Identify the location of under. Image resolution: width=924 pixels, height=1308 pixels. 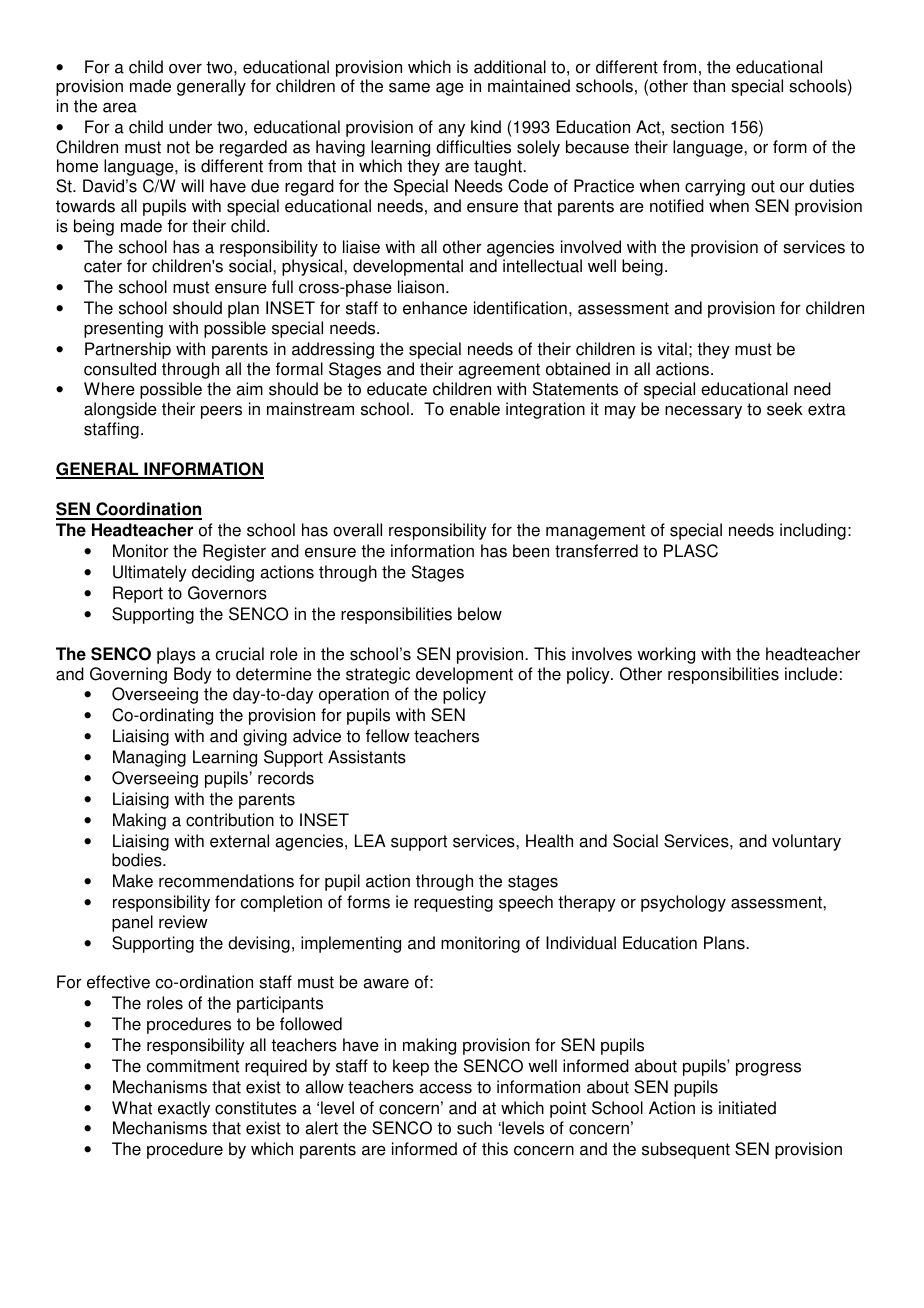
(190, 127).
